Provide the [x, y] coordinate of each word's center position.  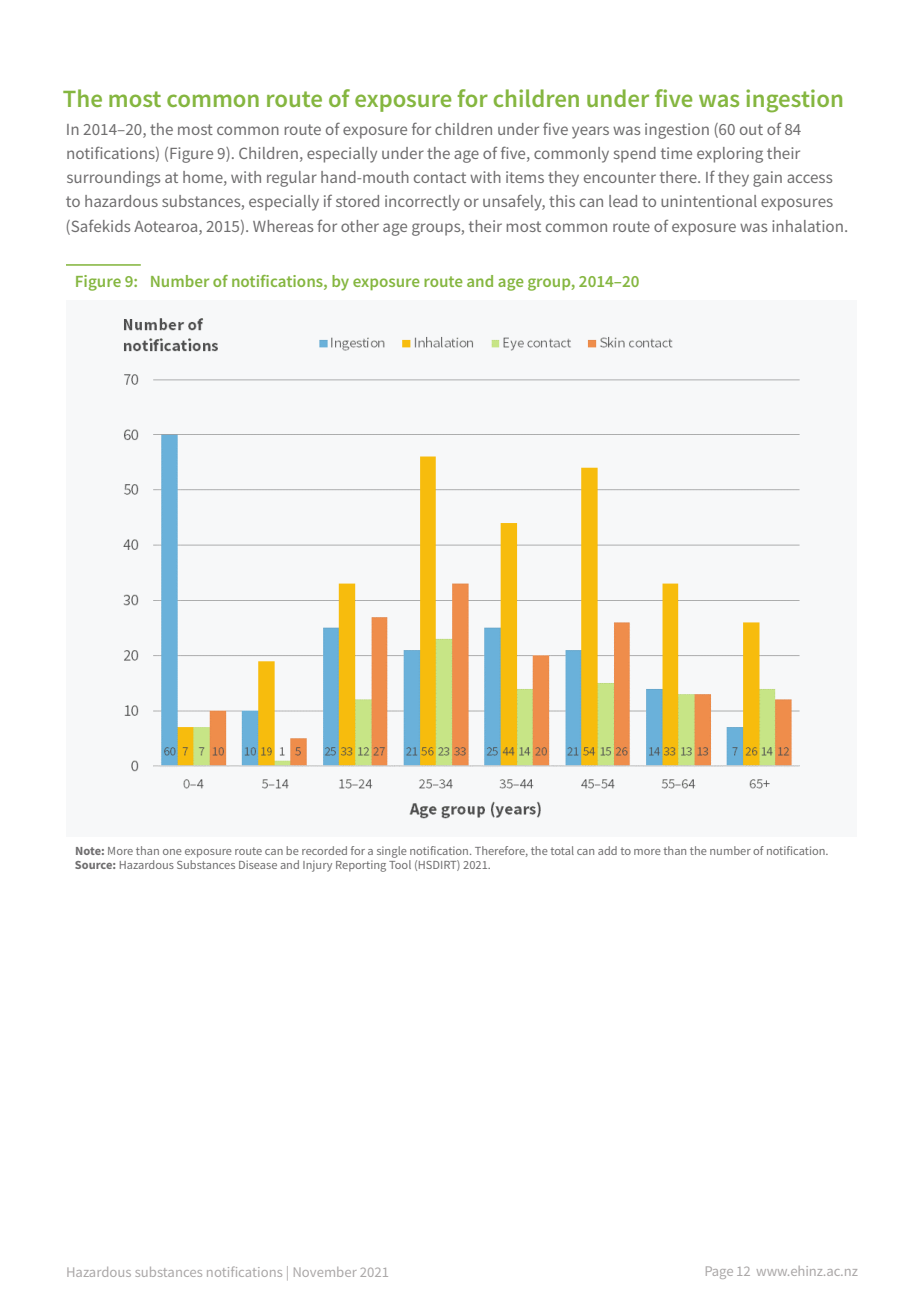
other [360, 226]
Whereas [283, 226]
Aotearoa [167, 226]
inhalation [807, 226]
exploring [730, 155]
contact [440, 177]
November [325, 1272]
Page [719, 1272]
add [607, 850]
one [172, 852]
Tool [400, 864]
